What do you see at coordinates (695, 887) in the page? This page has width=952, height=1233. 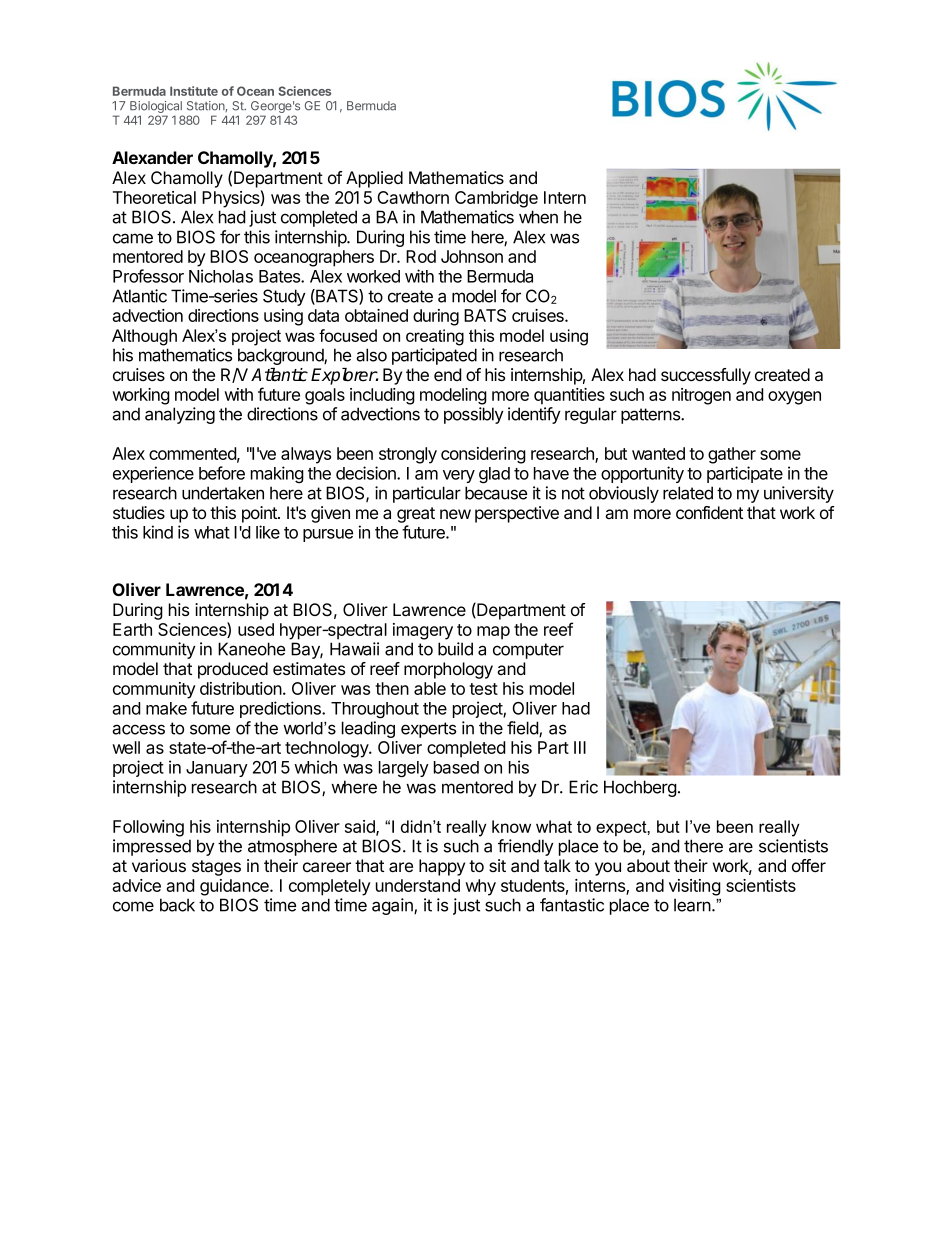 I see `visiting` at bounding box center [695, 887].
